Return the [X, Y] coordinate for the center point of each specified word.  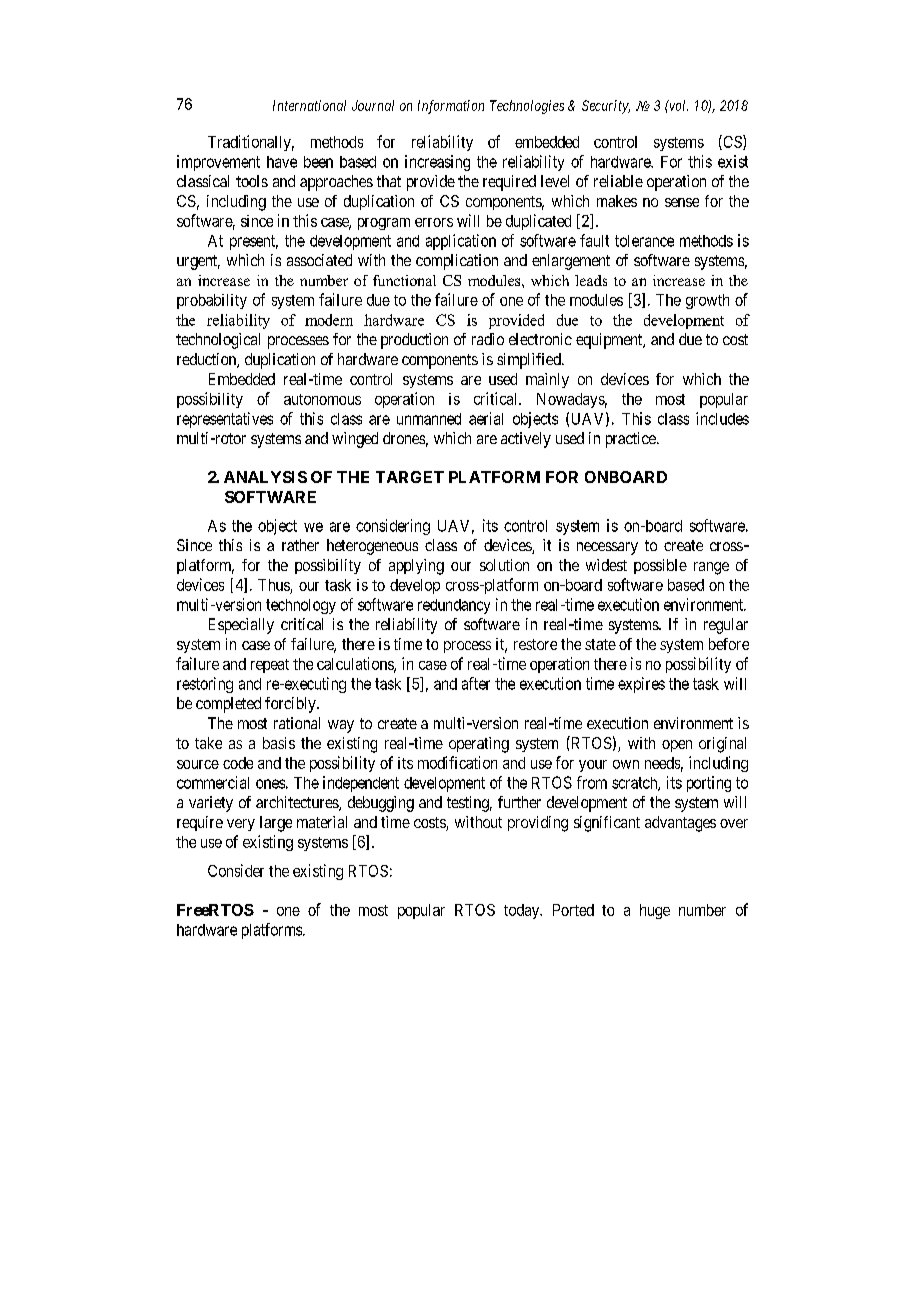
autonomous [322, 399]
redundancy [454, 606]
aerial [486, 418]
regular [726, 626]
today [523, 911]
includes [722, 418]
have [282, 162]
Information [451, 107]
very [241, 825]
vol [677, 105]
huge [655, 911]
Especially [241, 626]
